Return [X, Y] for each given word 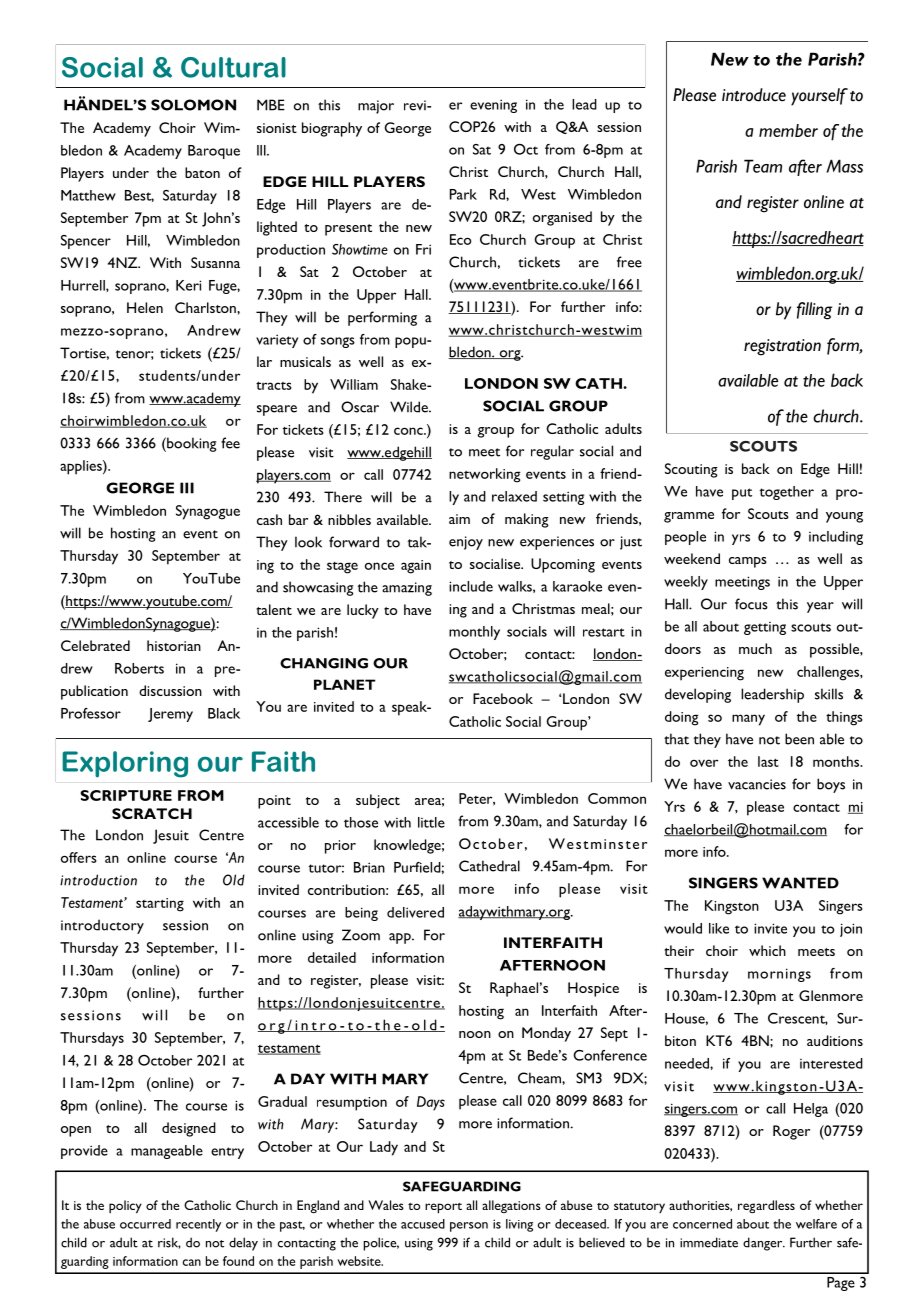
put [742, 494]
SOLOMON [193, 105]
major [376, 107]
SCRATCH [152, 813]
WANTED [800, 883]
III [187, 488]
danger [764, 1244]
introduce [754, 95]
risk [169, 1243]
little [431, 822]
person [469, 1227]
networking [485, 475]
